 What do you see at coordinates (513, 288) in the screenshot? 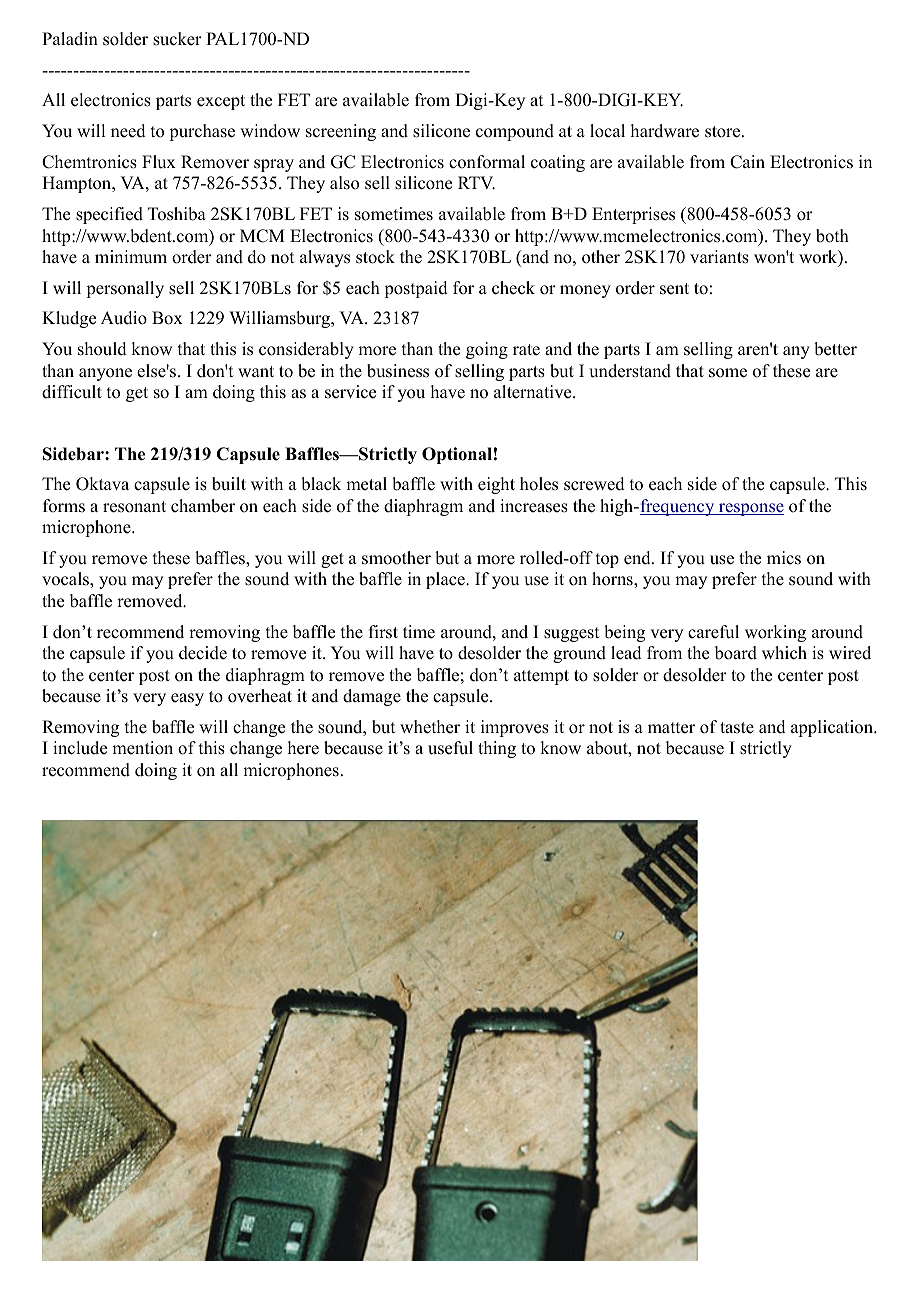
I see `check` at bounding box center [513, 288].
